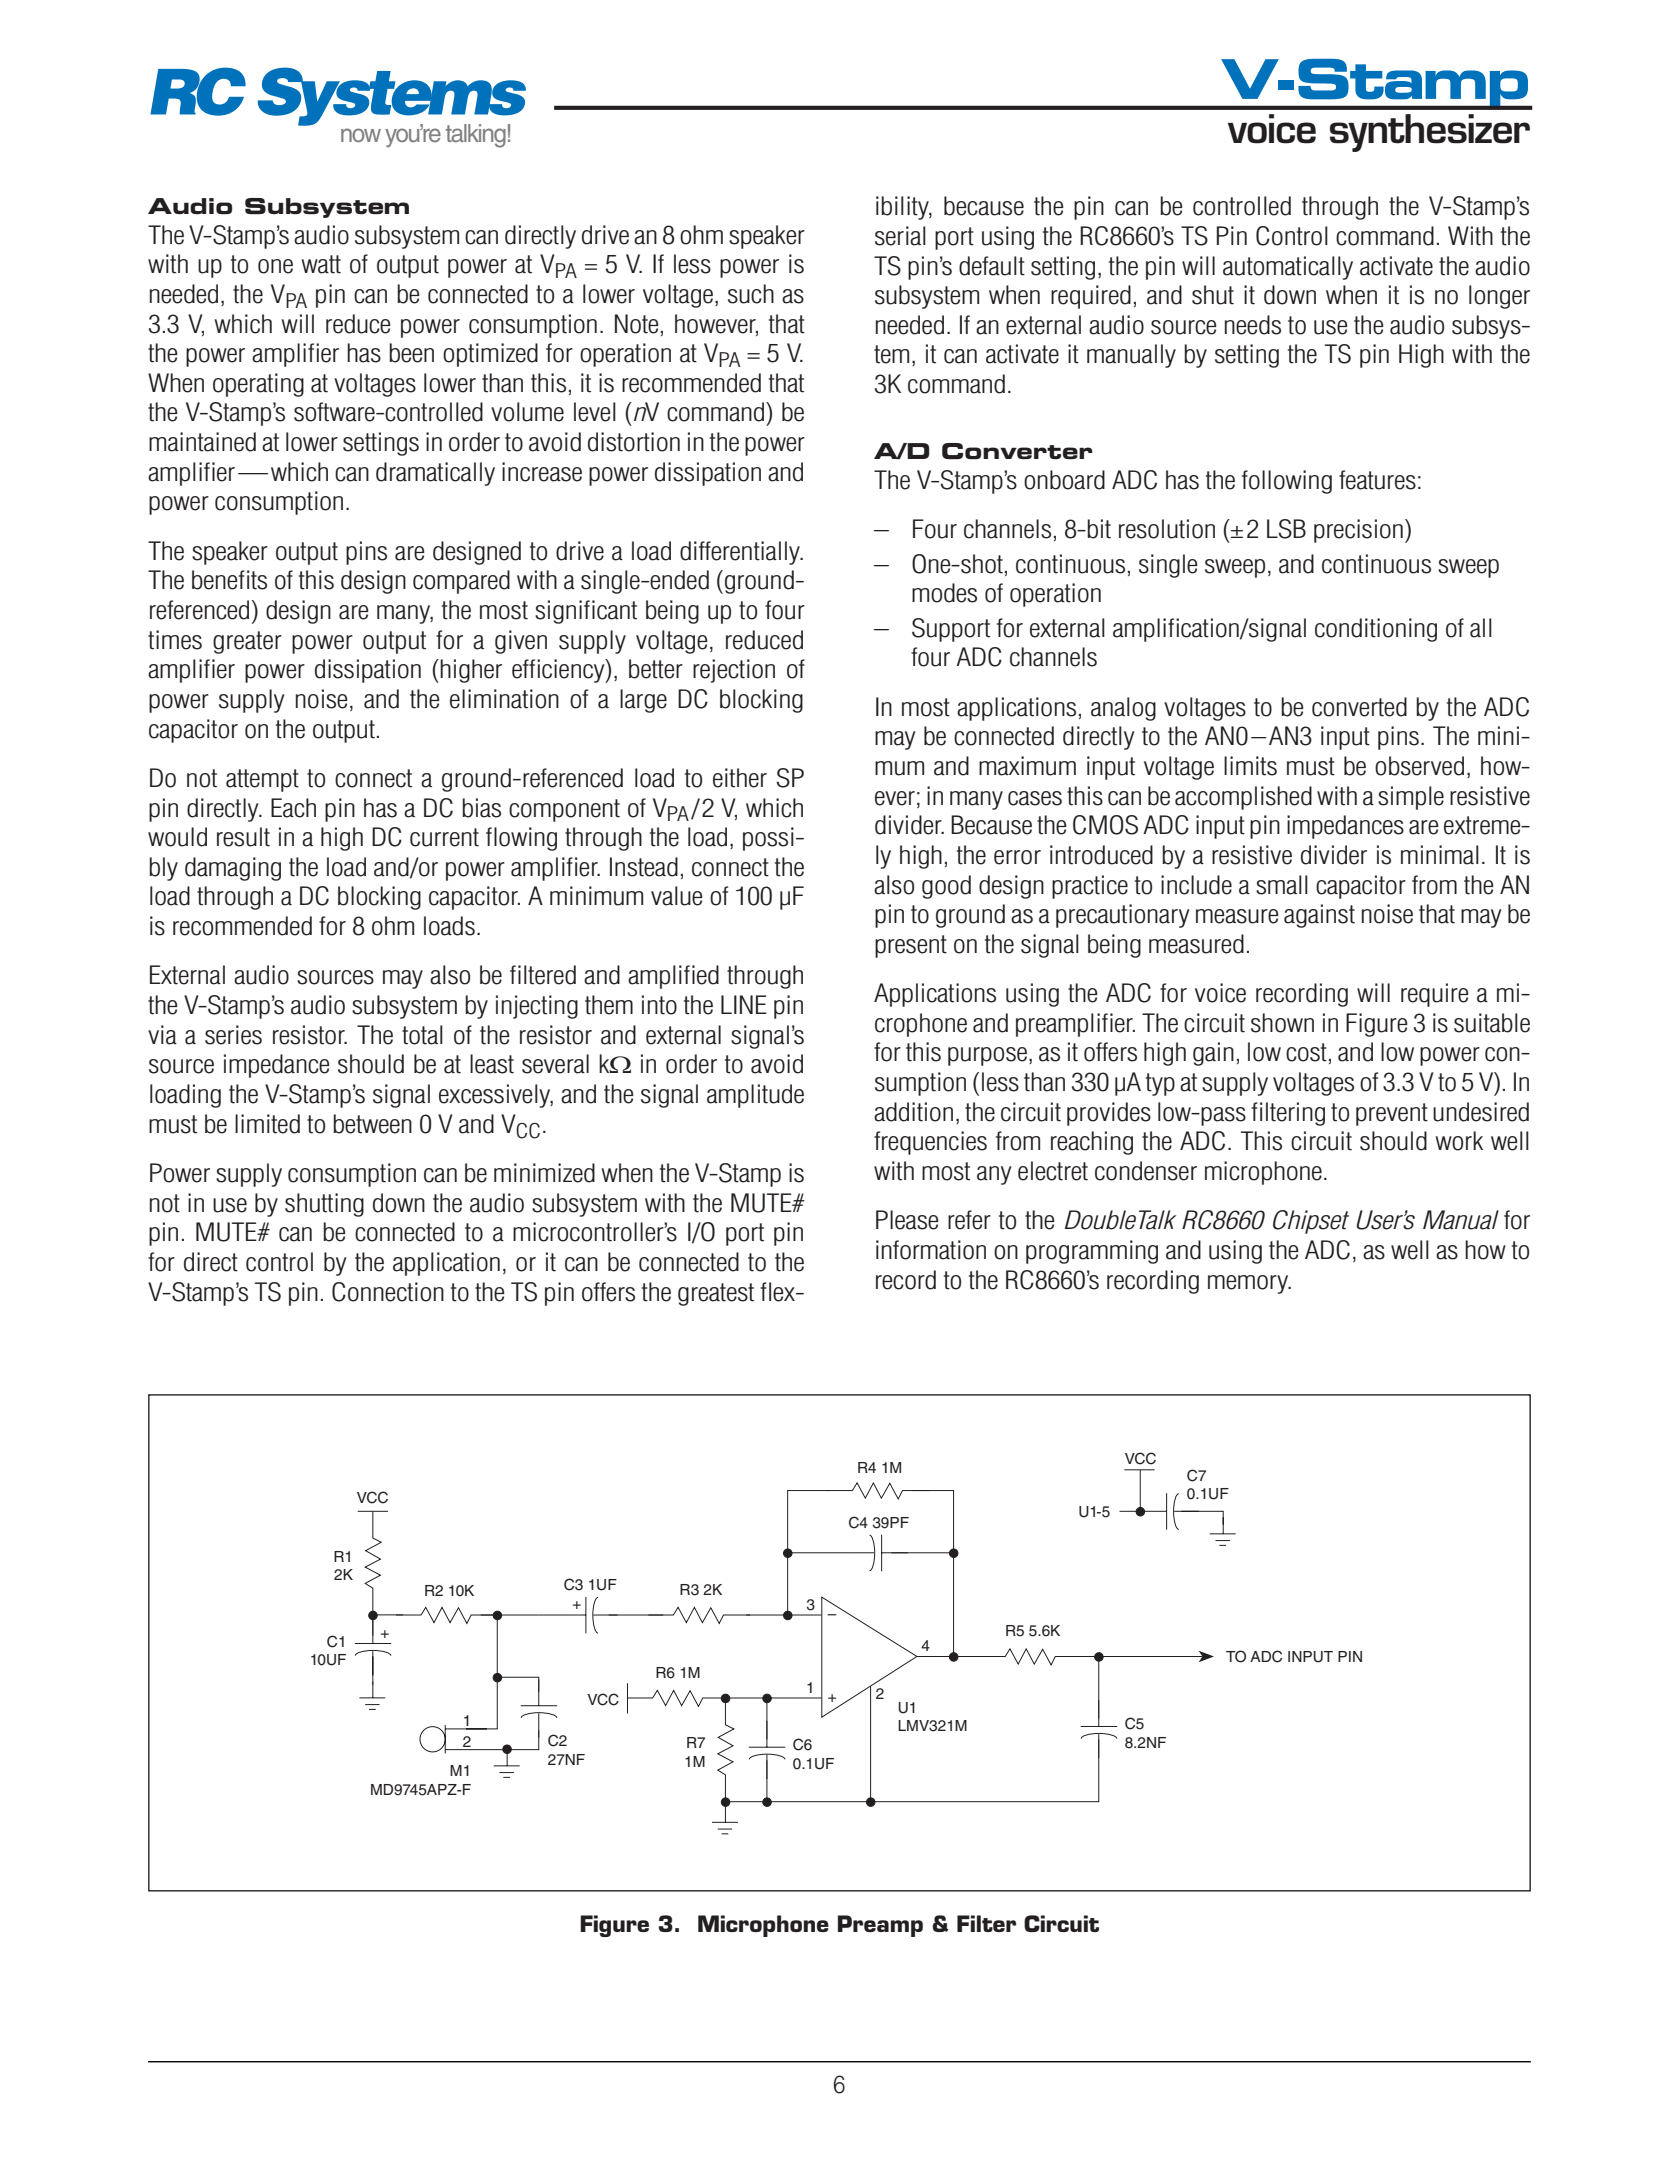 This screenshot has height=2173, width=1679. What do you see at coordinates (262, 780) in the screenshot?
I see `attempt` at bounding box center [262, 780].
